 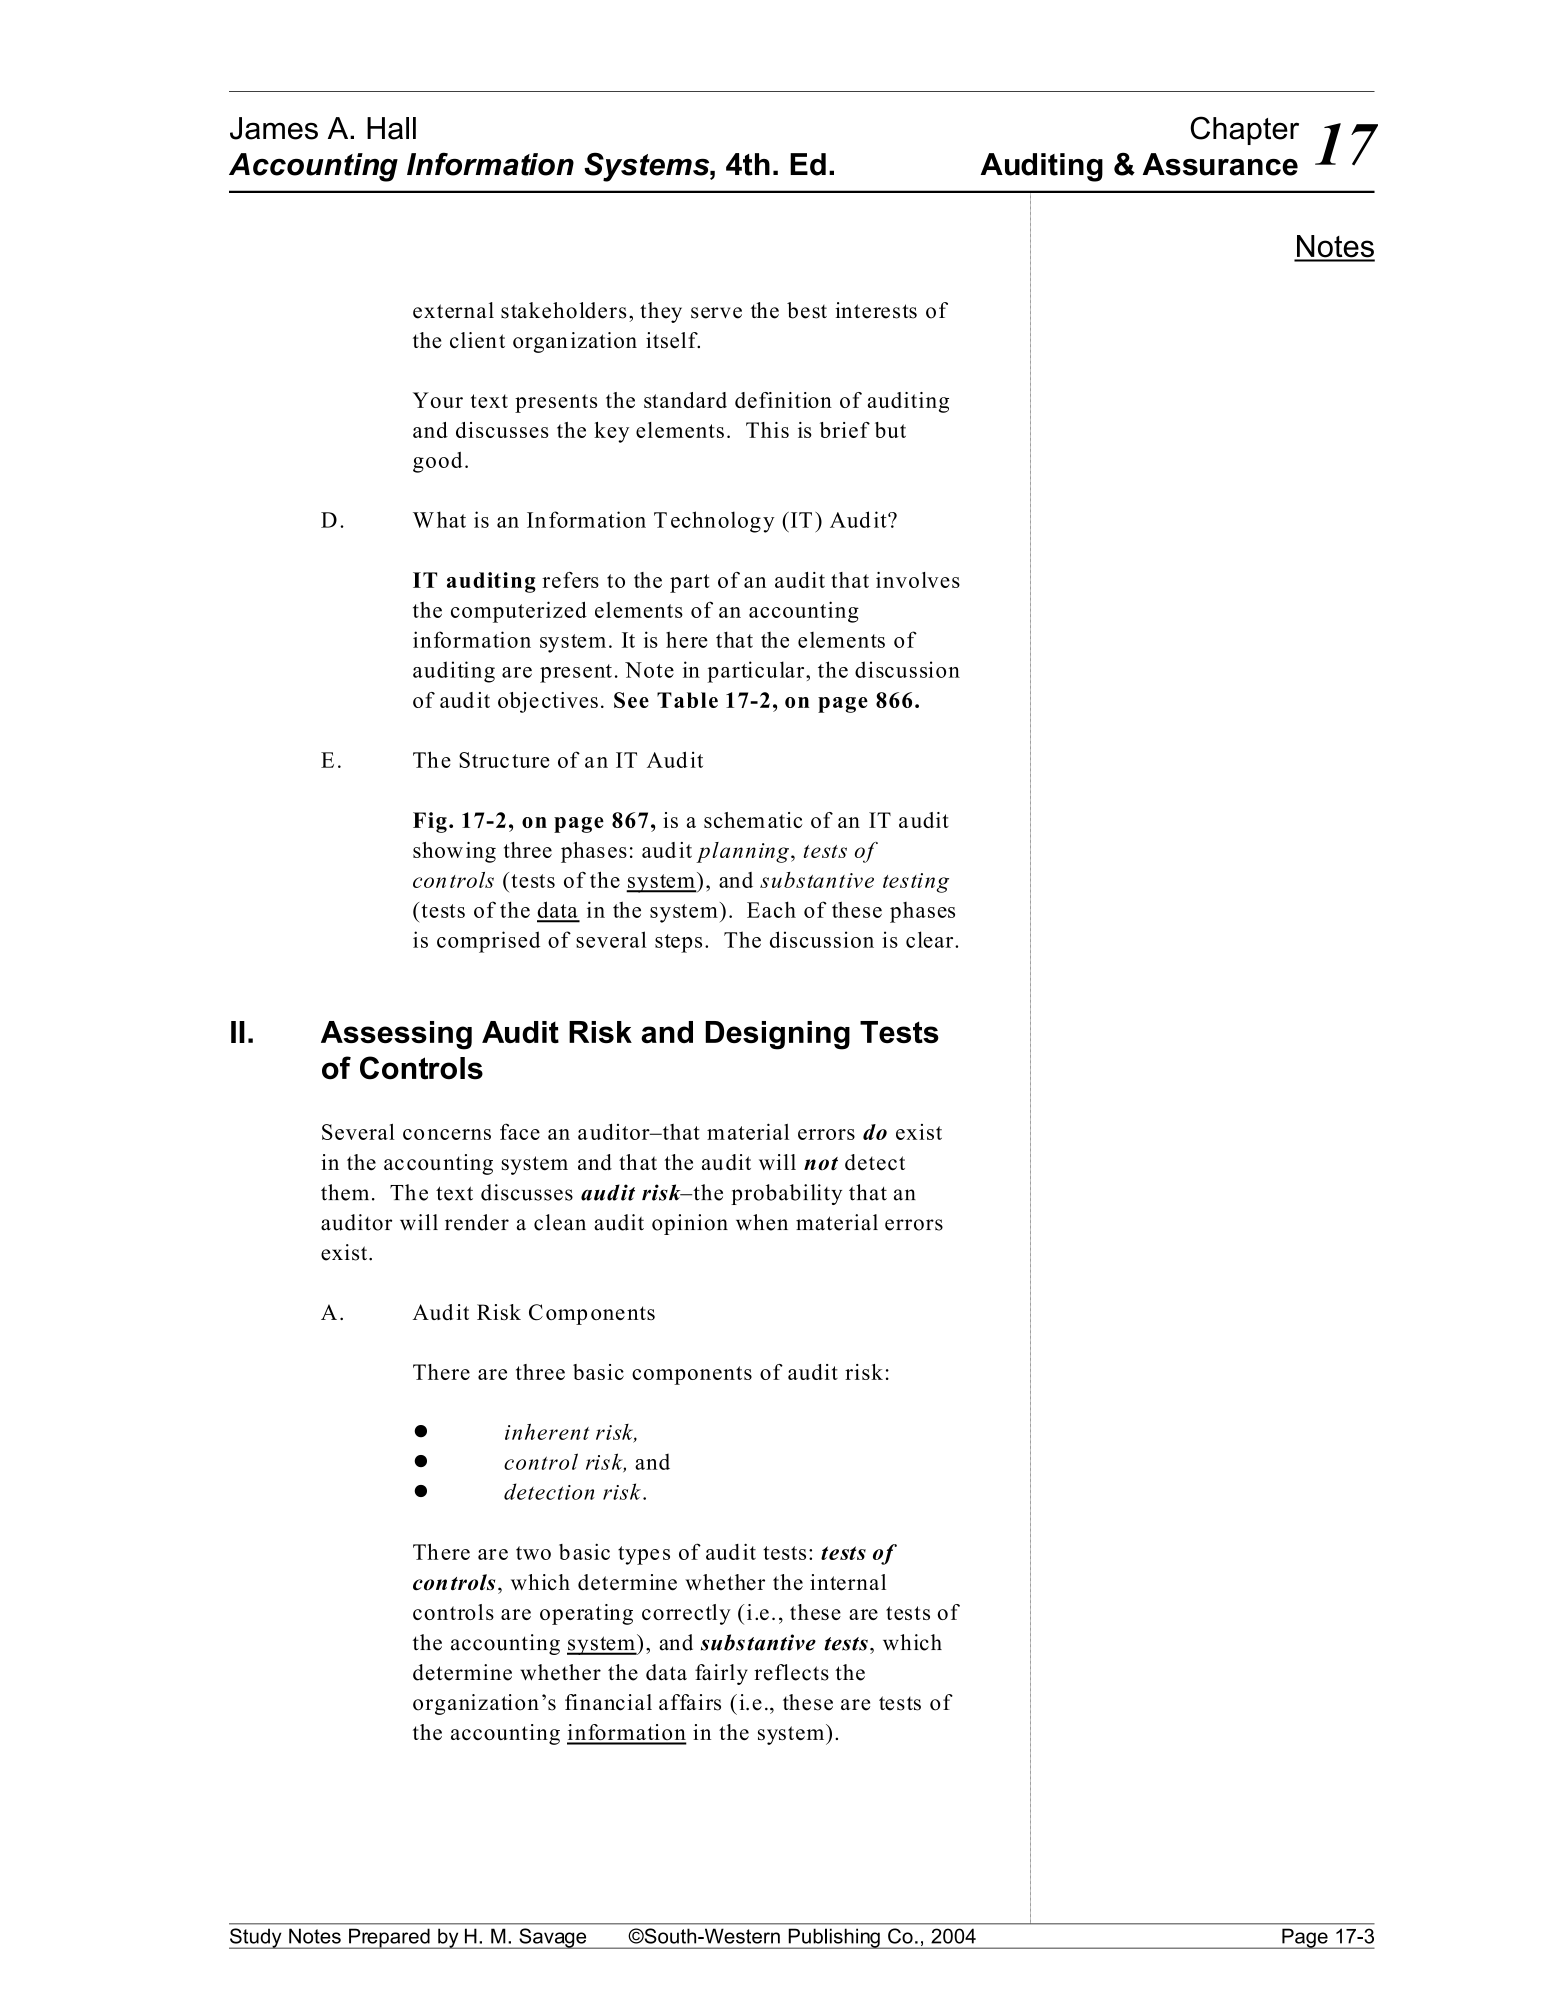 What do you see at coordinates (389, 1938) in the document?
I see `Prepared` at bounding box center [389, 1938].
